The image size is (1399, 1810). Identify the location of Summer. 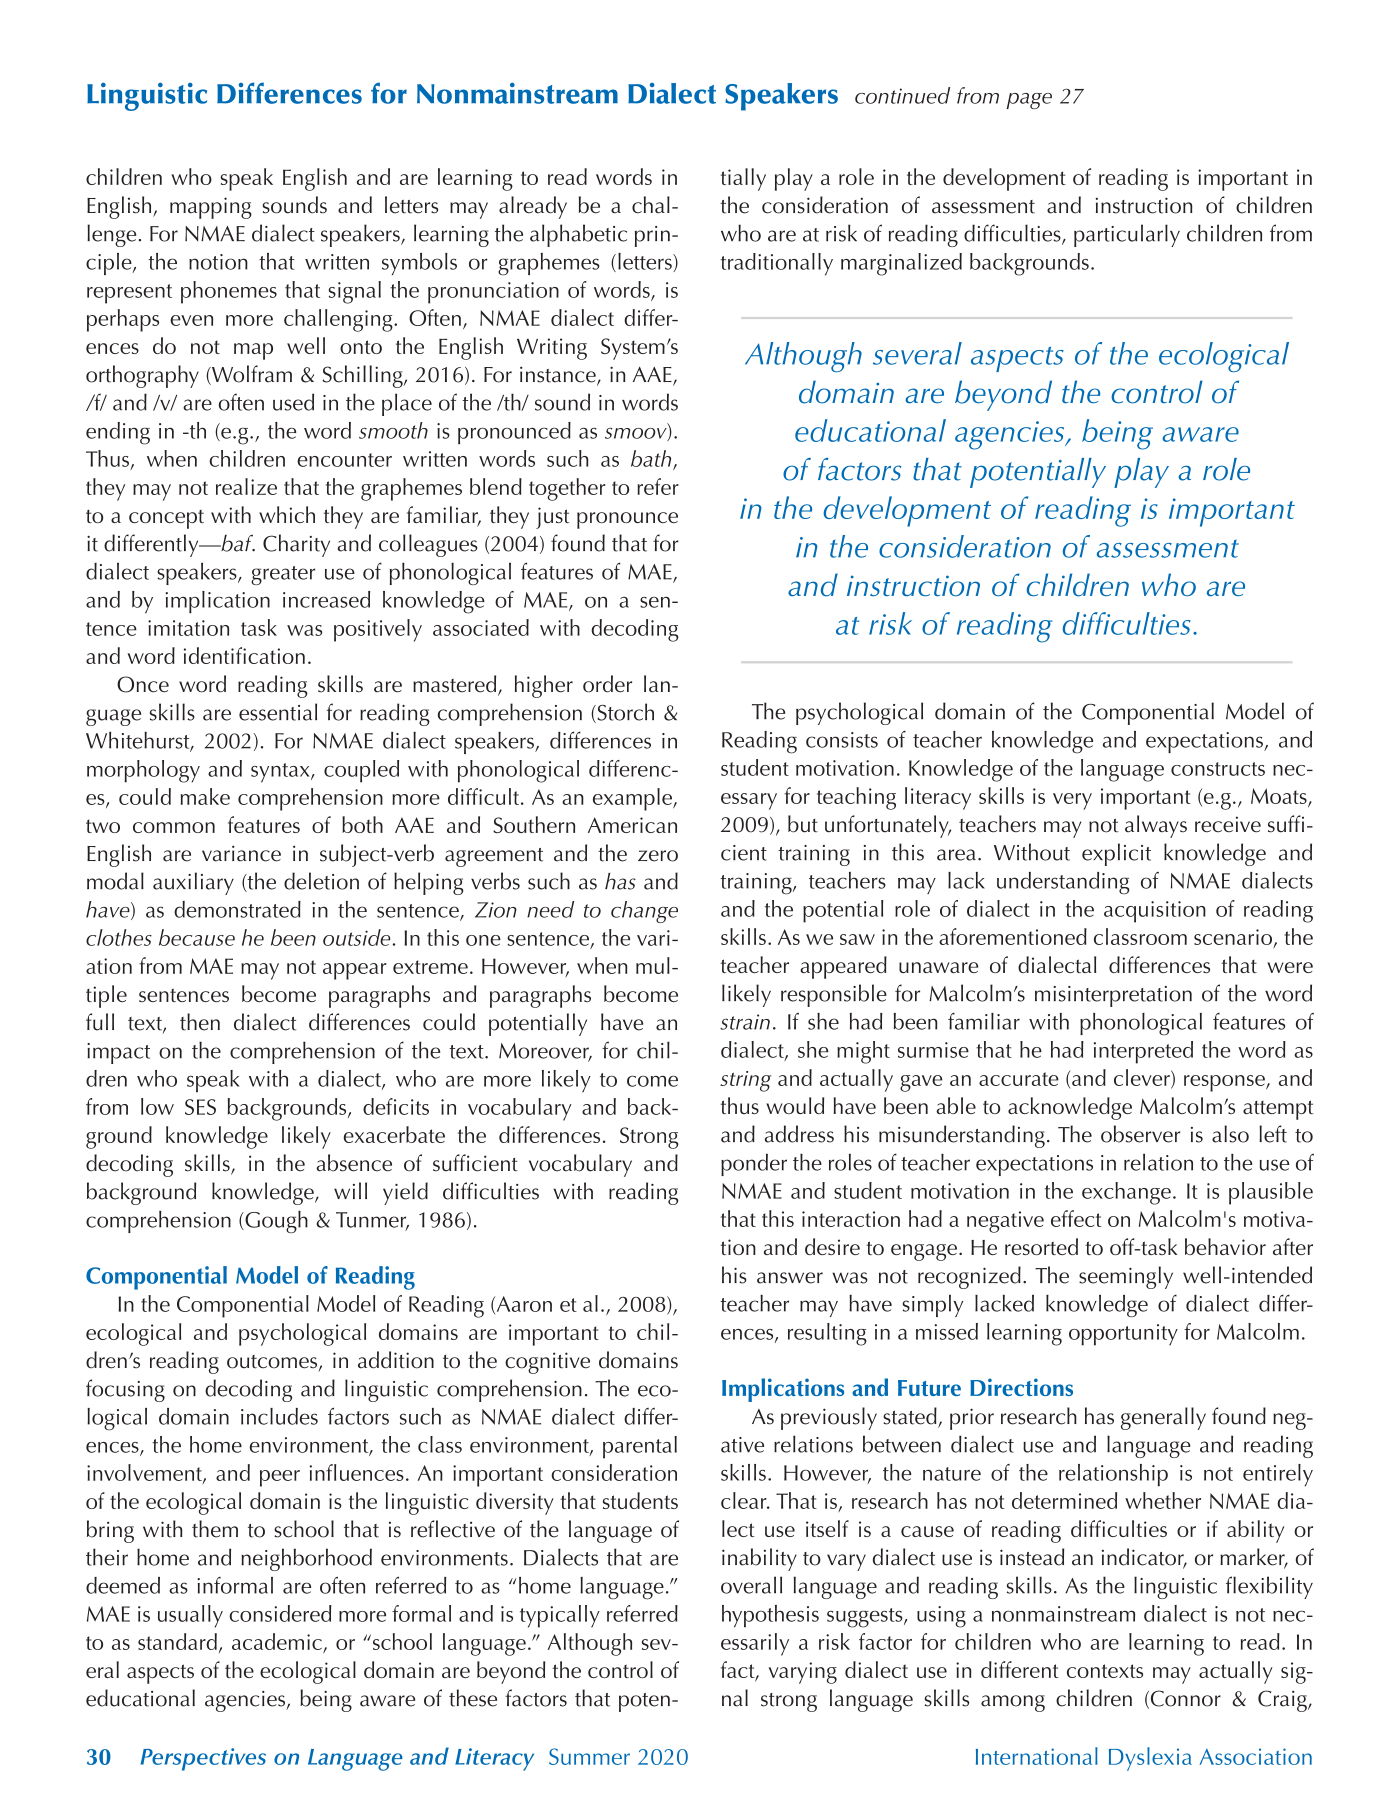
(589, 1756).
